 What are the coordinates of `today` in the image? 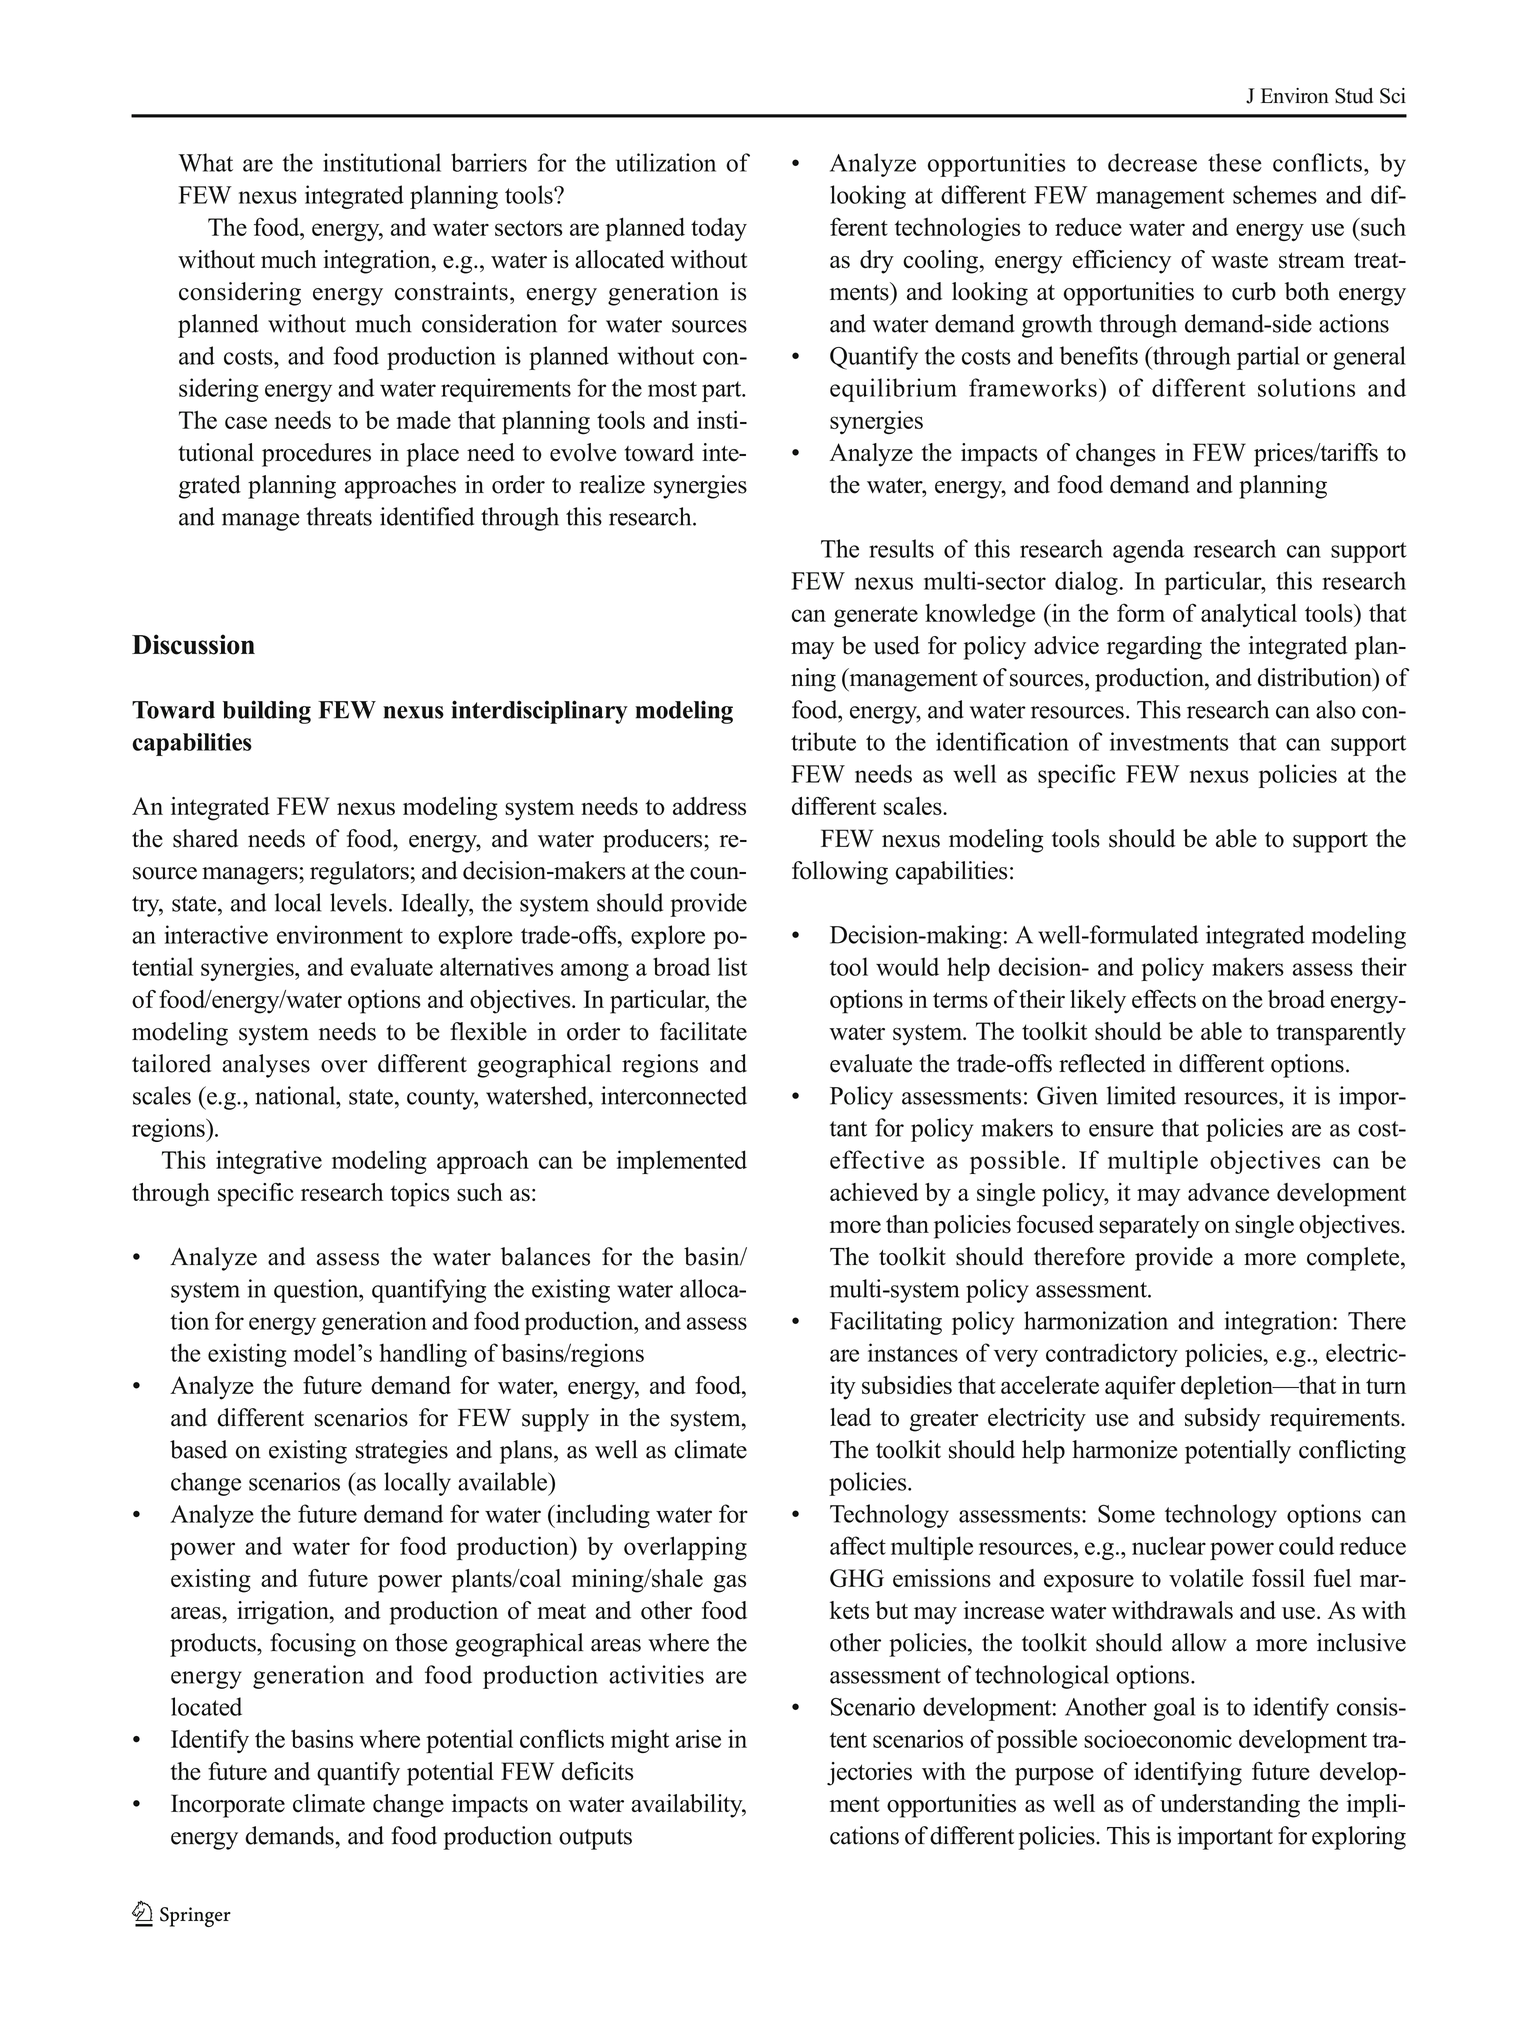 It's located at (719, 230).
